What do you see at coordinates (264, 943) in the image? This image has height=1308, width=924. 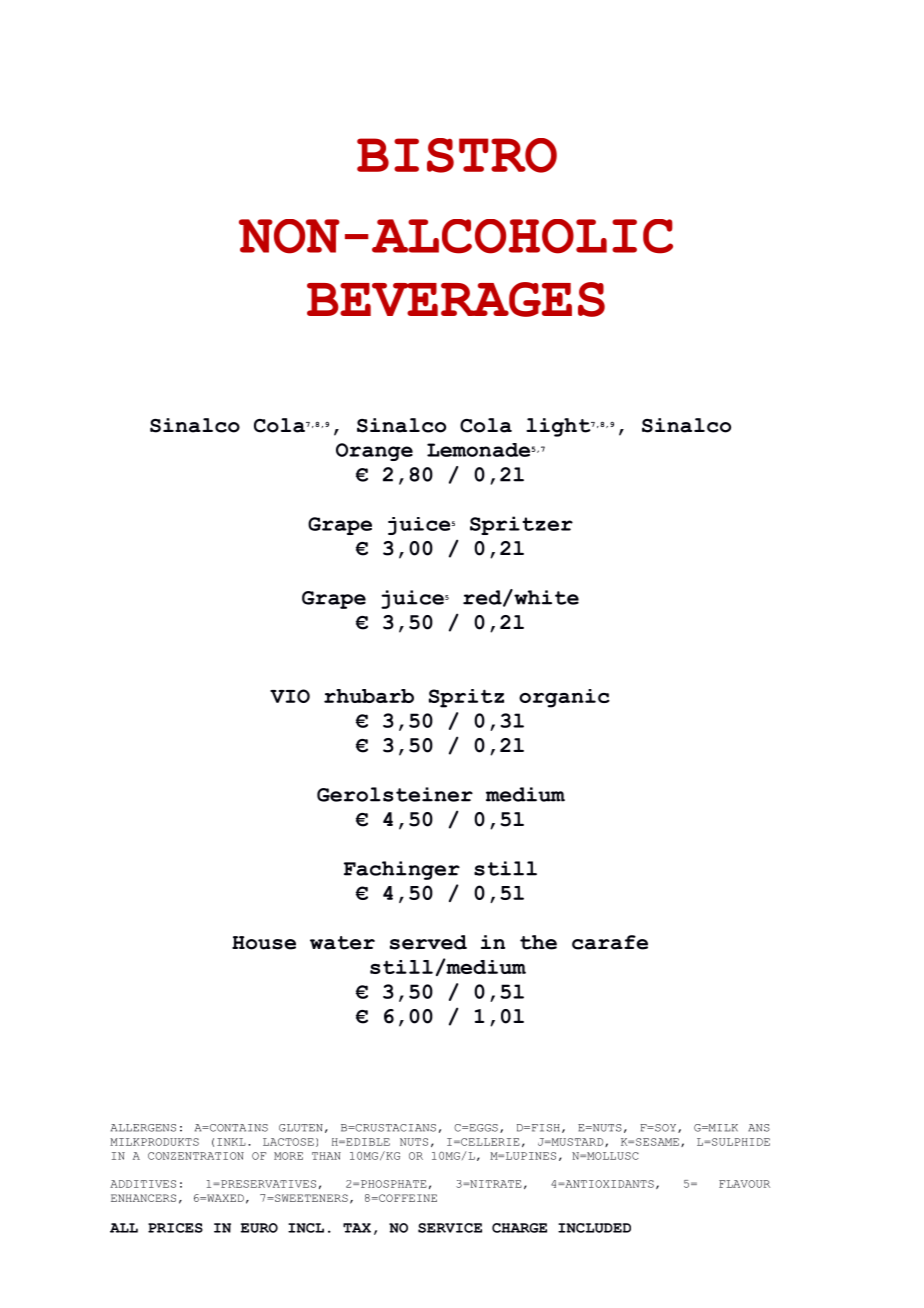 I see `House` at bounding box center [264, 943].
